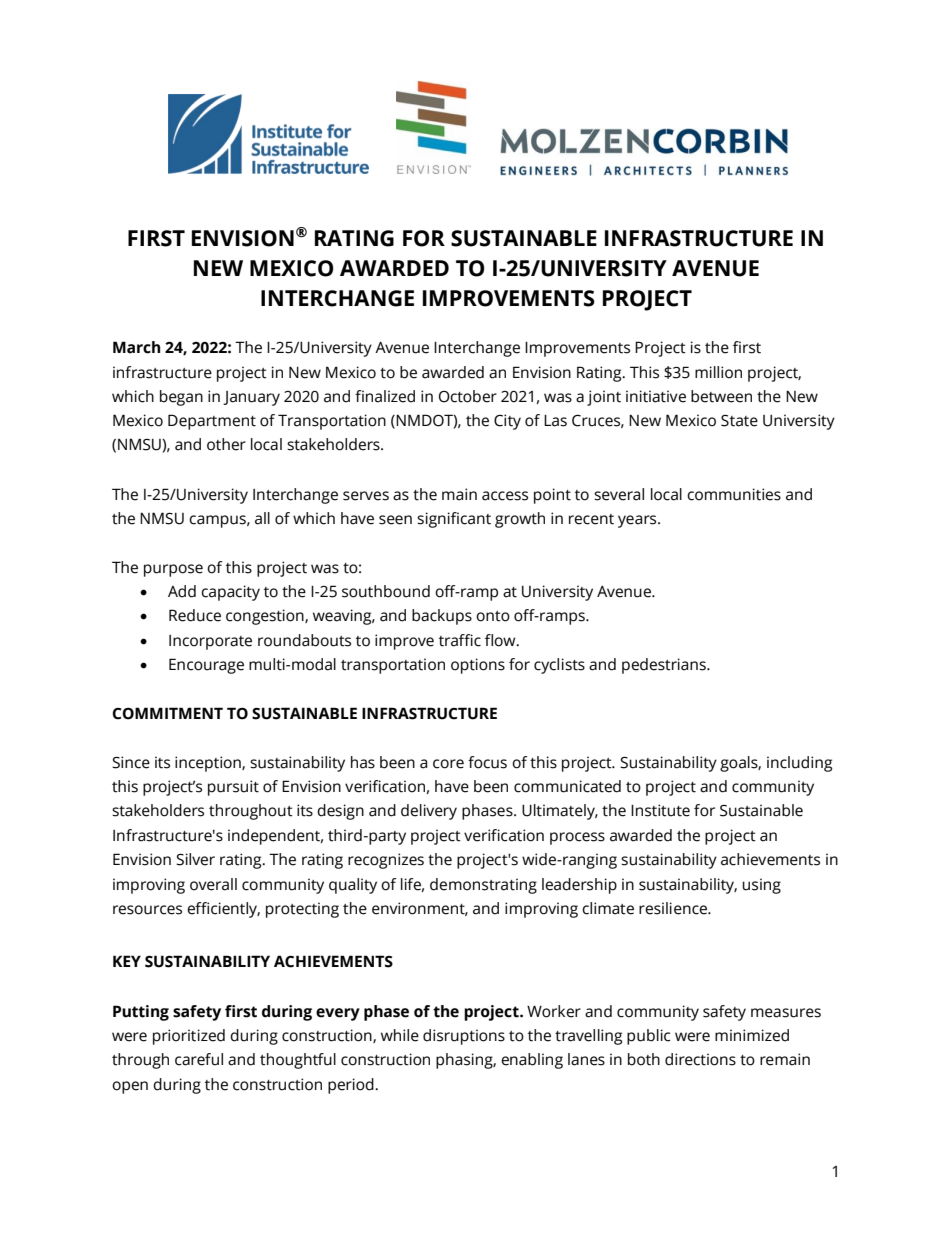 This screenshot has height=1233, width=952. What do you see at coordinates (665, 666) in the screenshot?
I see `pedestrians` at bounding box center [665, 666].
